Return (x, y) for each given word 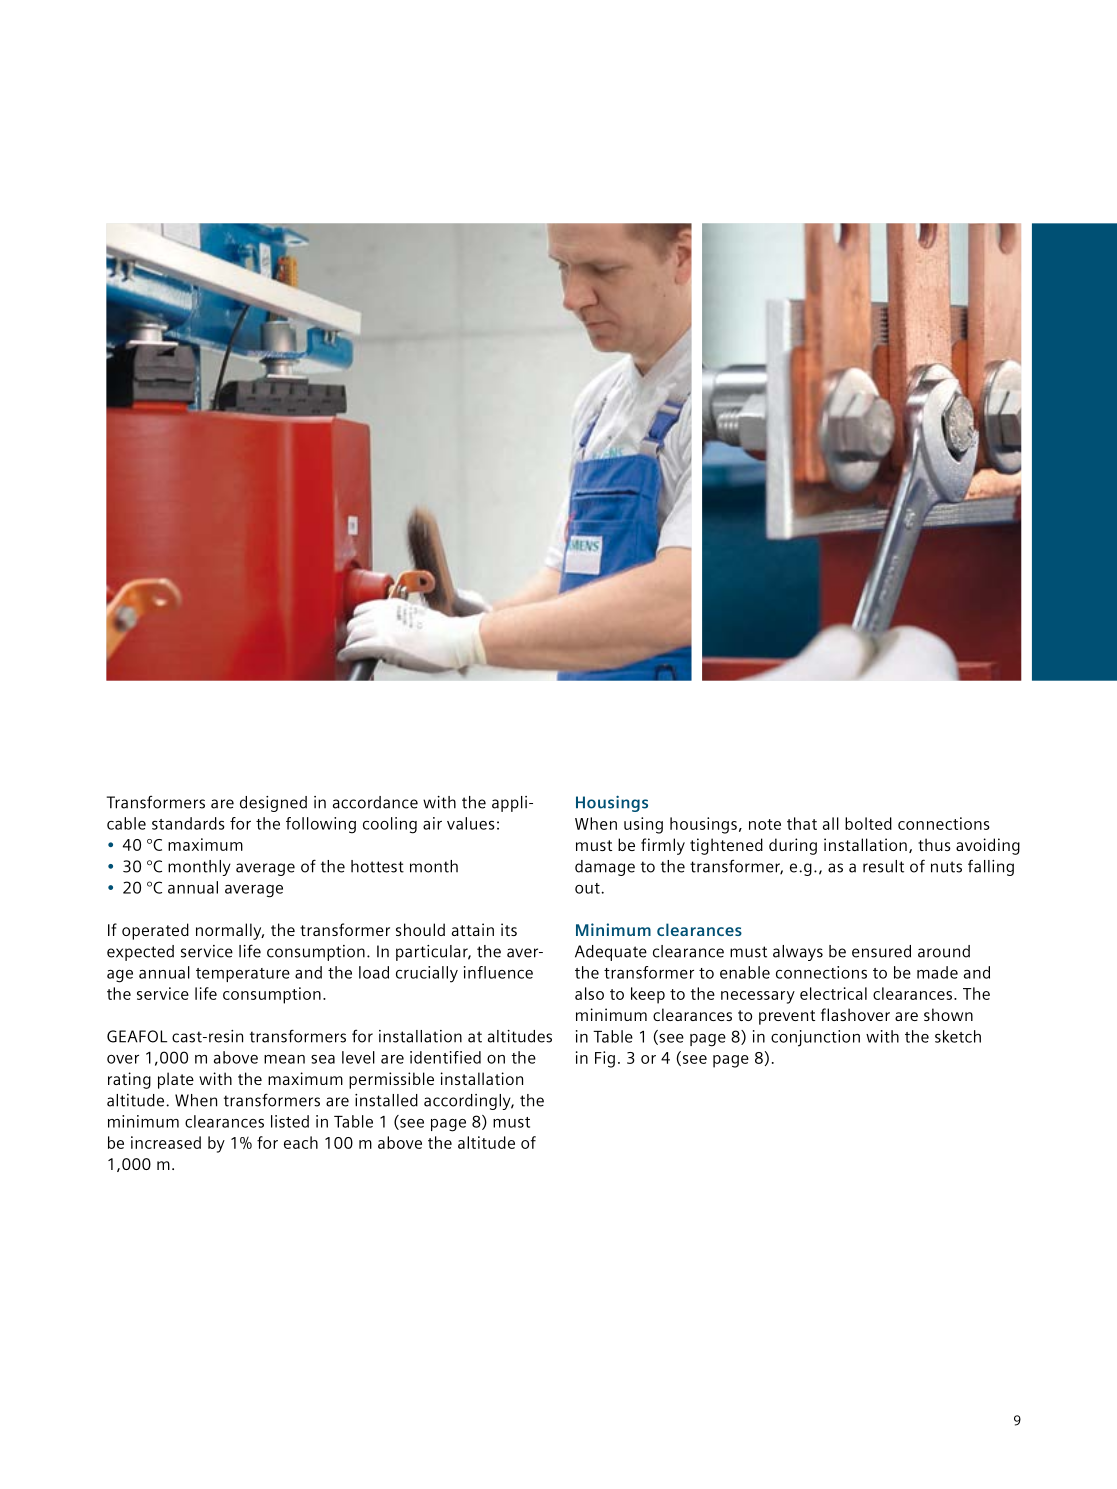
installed (386, 1100)
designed (273, 804)
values (471, 823)
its (509, 929)
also (589, 993)
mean (284, 1059)
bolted (868, 823)
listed (290, 1121)
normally (230, 931)
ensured (881, 951)
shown (948, 1014)
